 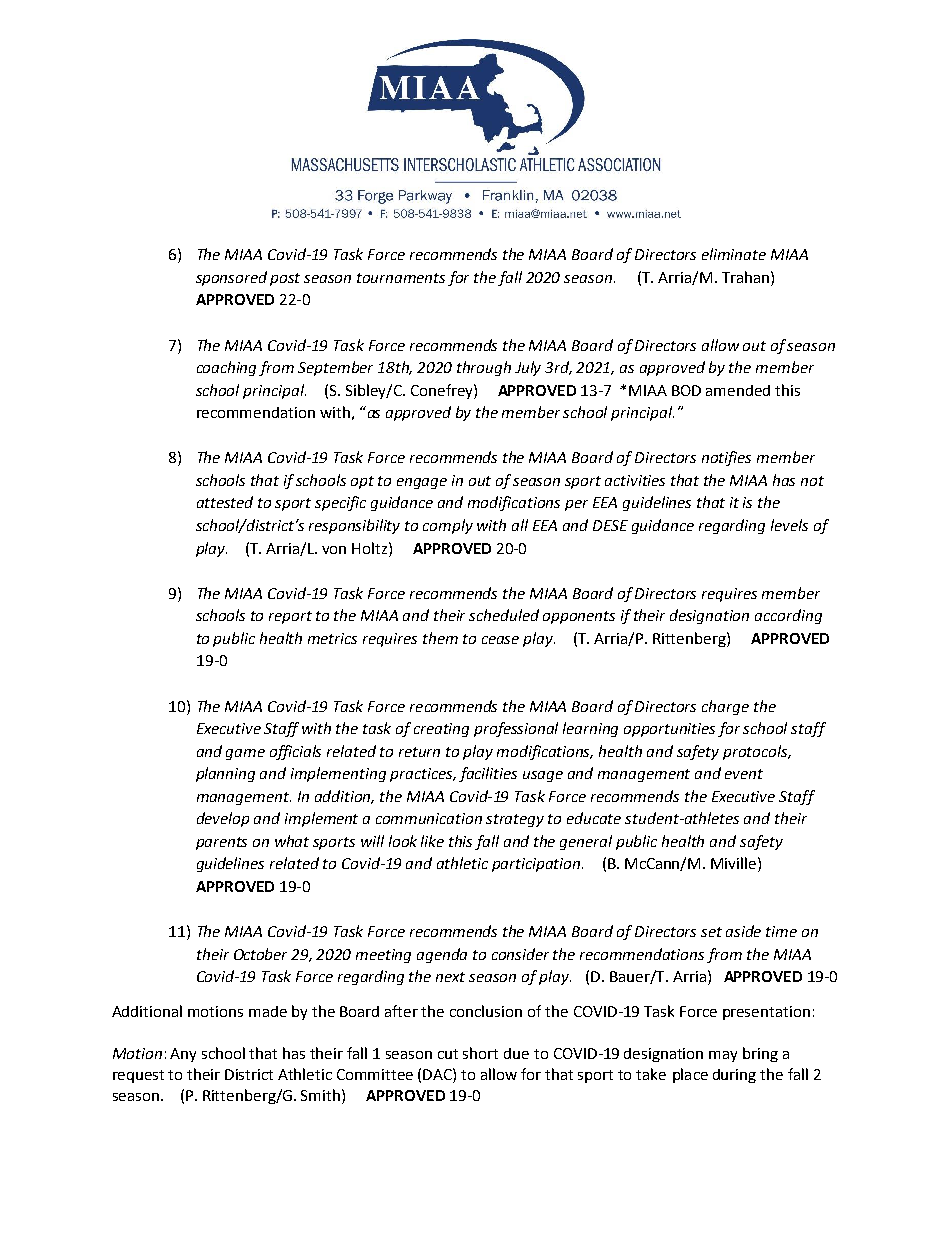 What do you see at coordinates (734, 254) in the screenshot?
I see `eliminate` at bounding box center [734, 254].
